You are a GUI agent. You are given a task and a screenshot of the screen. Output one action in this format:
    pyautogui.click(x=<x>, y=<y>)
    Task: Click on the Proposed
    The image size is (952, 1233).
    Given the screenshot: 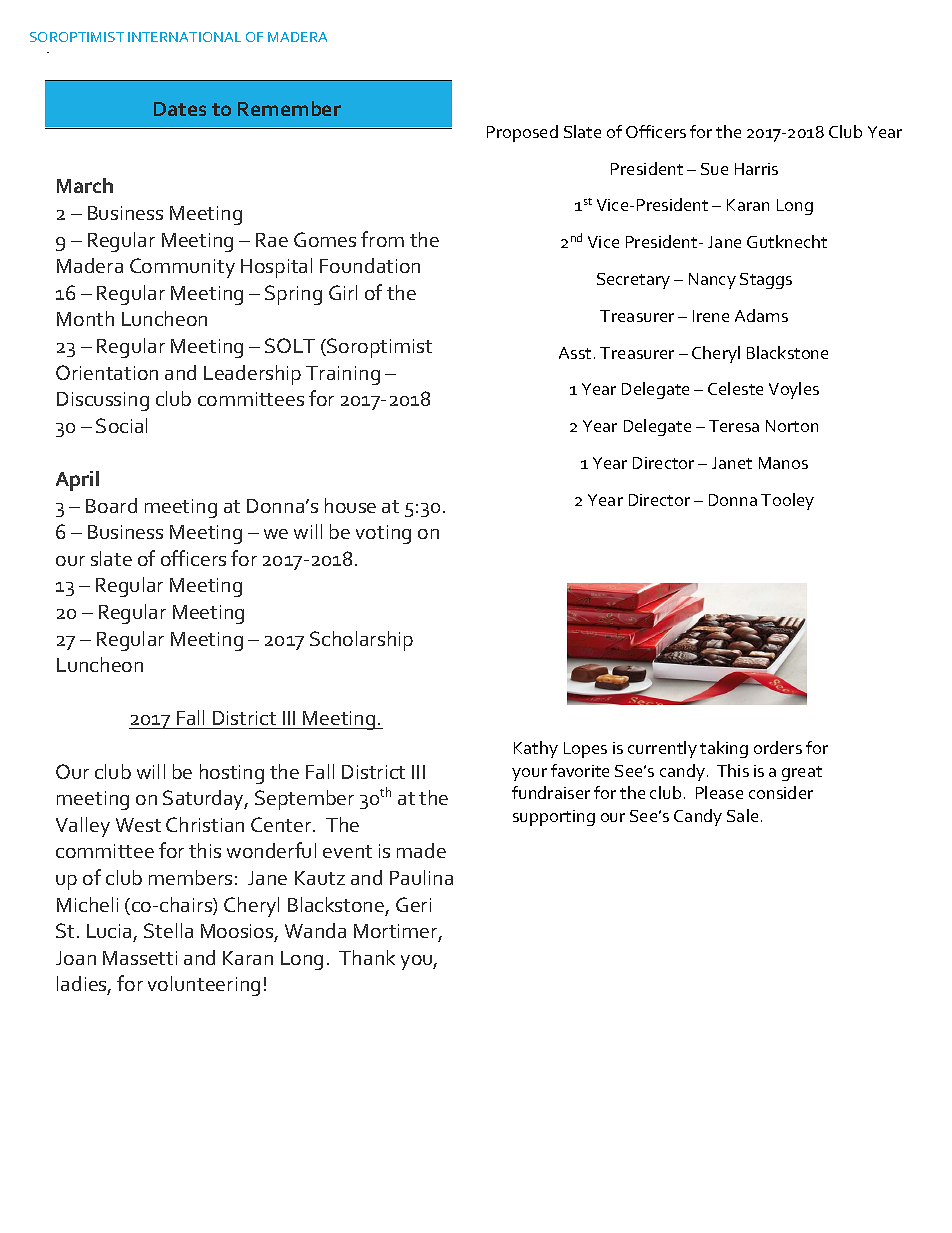 What is the action you would take?
    pyautogui.click(x=522, y=133)
